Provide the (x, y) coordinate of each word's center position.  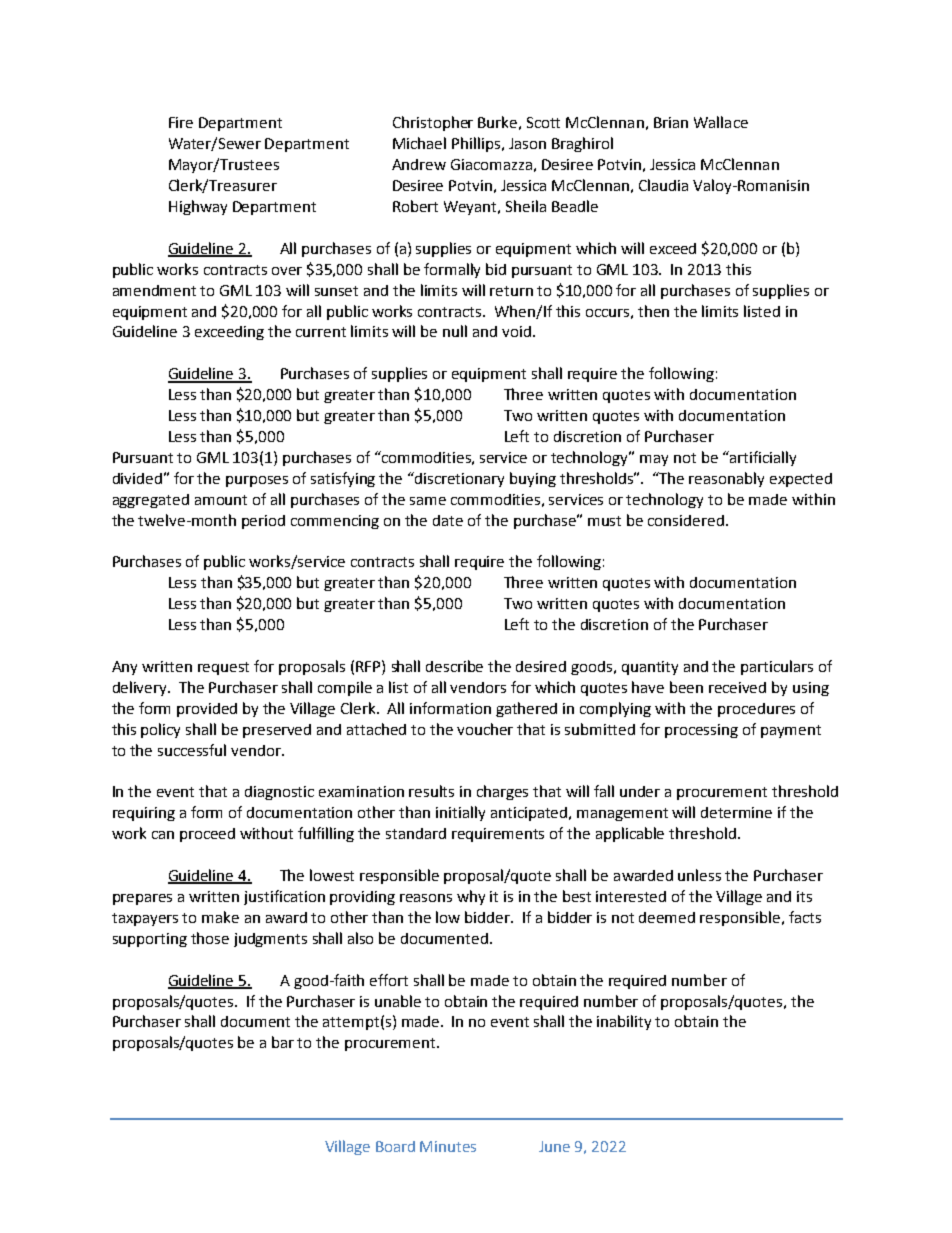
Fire (181, 122)
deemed (667, 917)
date (448, 520)
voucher (485, 729)
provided (207, 710)
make (220, 917)
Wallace (721, 122)
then (653, 311)
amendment (154, 290)
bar (283, 1042)
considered (686, 520)
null (455, 331)
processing (701, 731)
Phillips (476, 144)
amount (221, 500)
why (471, 897)
